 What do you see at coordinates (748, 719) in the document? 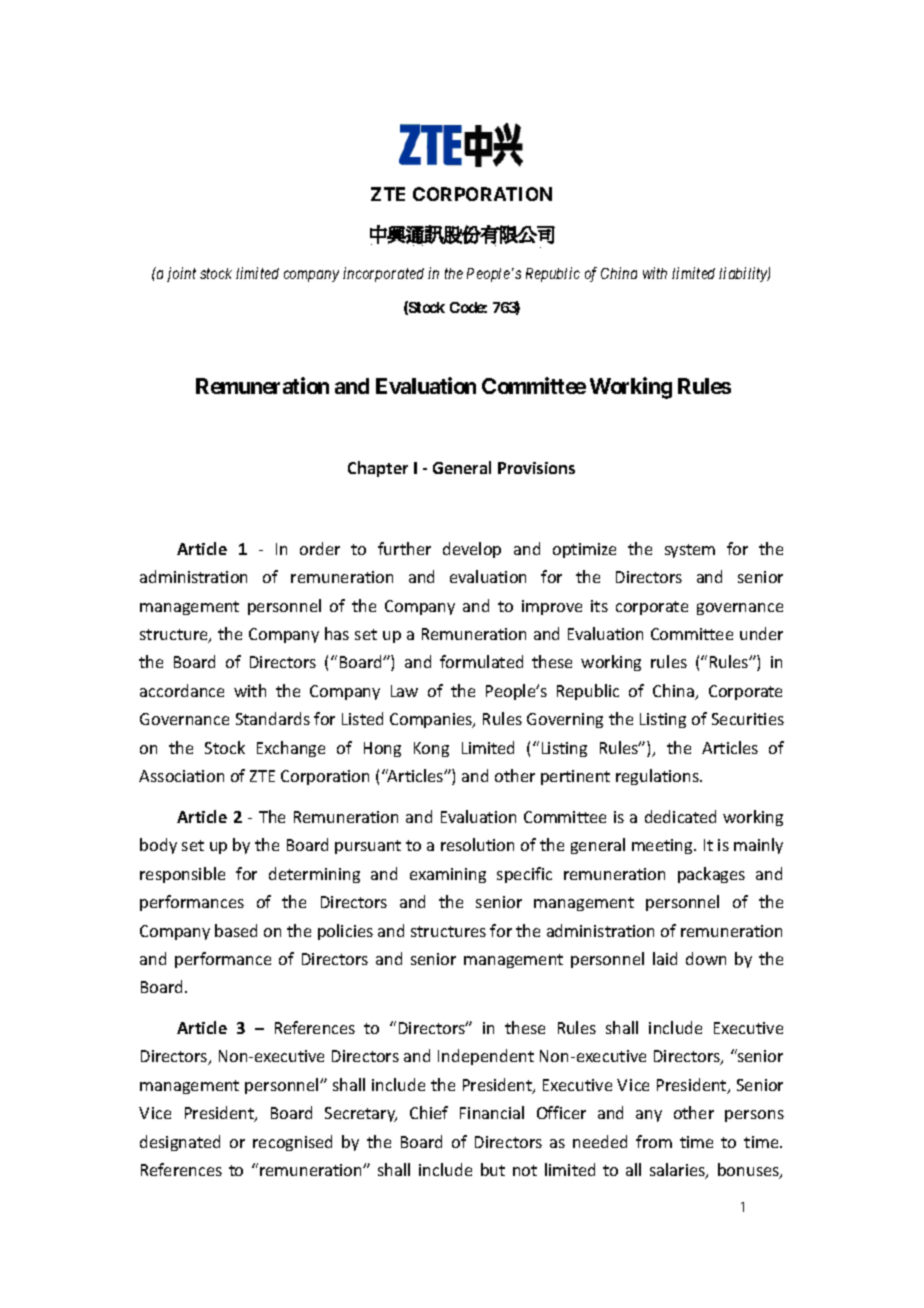
I see `Securities` at bounding box center [748, 719].
